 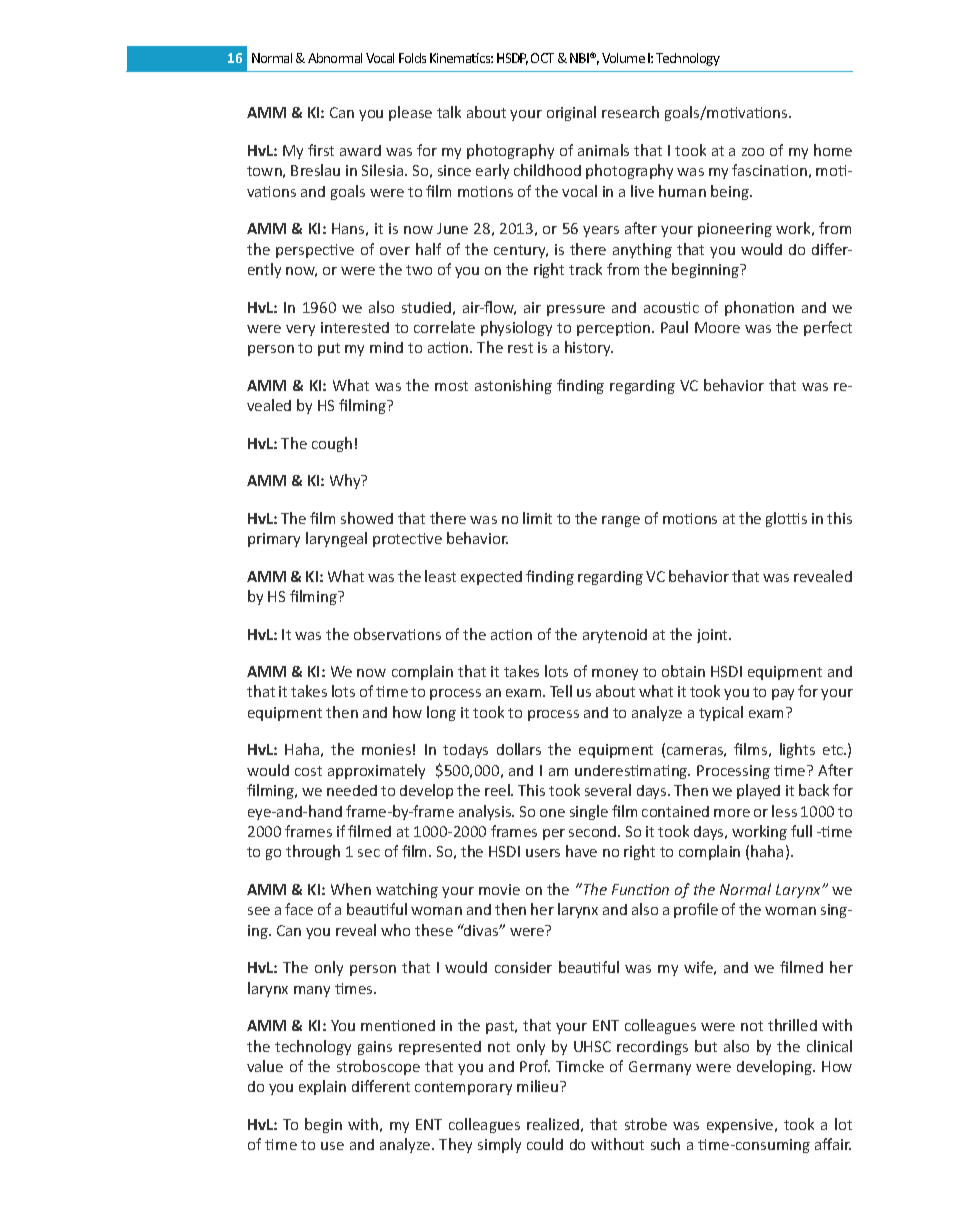 I want to click on explain, so click(x=322, y=1087).
